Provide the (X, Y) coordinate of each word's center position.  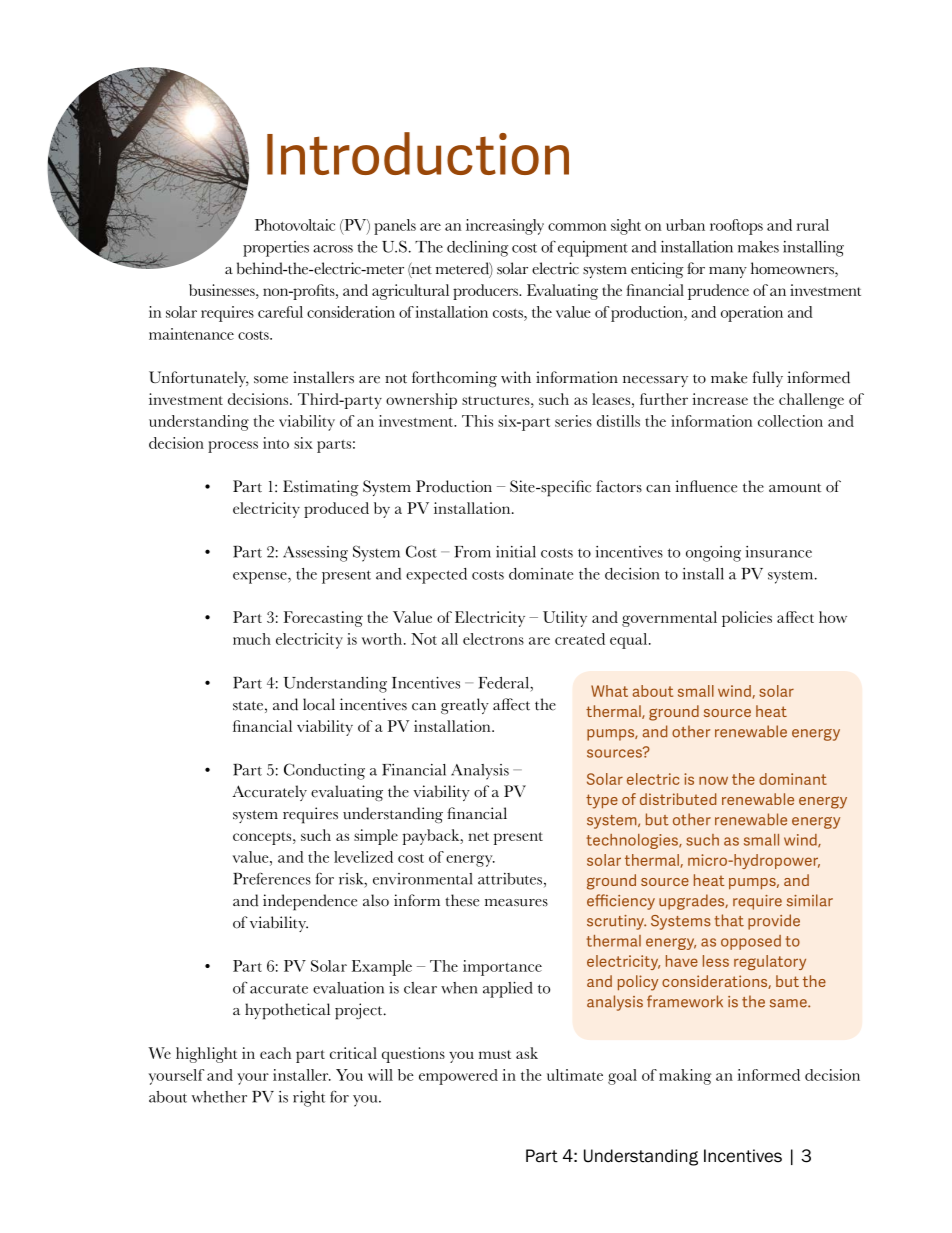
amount (795, 488)
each (275, 1053)
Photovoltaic (295, 225)
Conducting (324, 771)
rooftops (736, 227)
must (495, 1054)
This (477, 421)
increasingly (505, 227)
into (276, 443)
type (602, 801)
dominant (793, 779)
